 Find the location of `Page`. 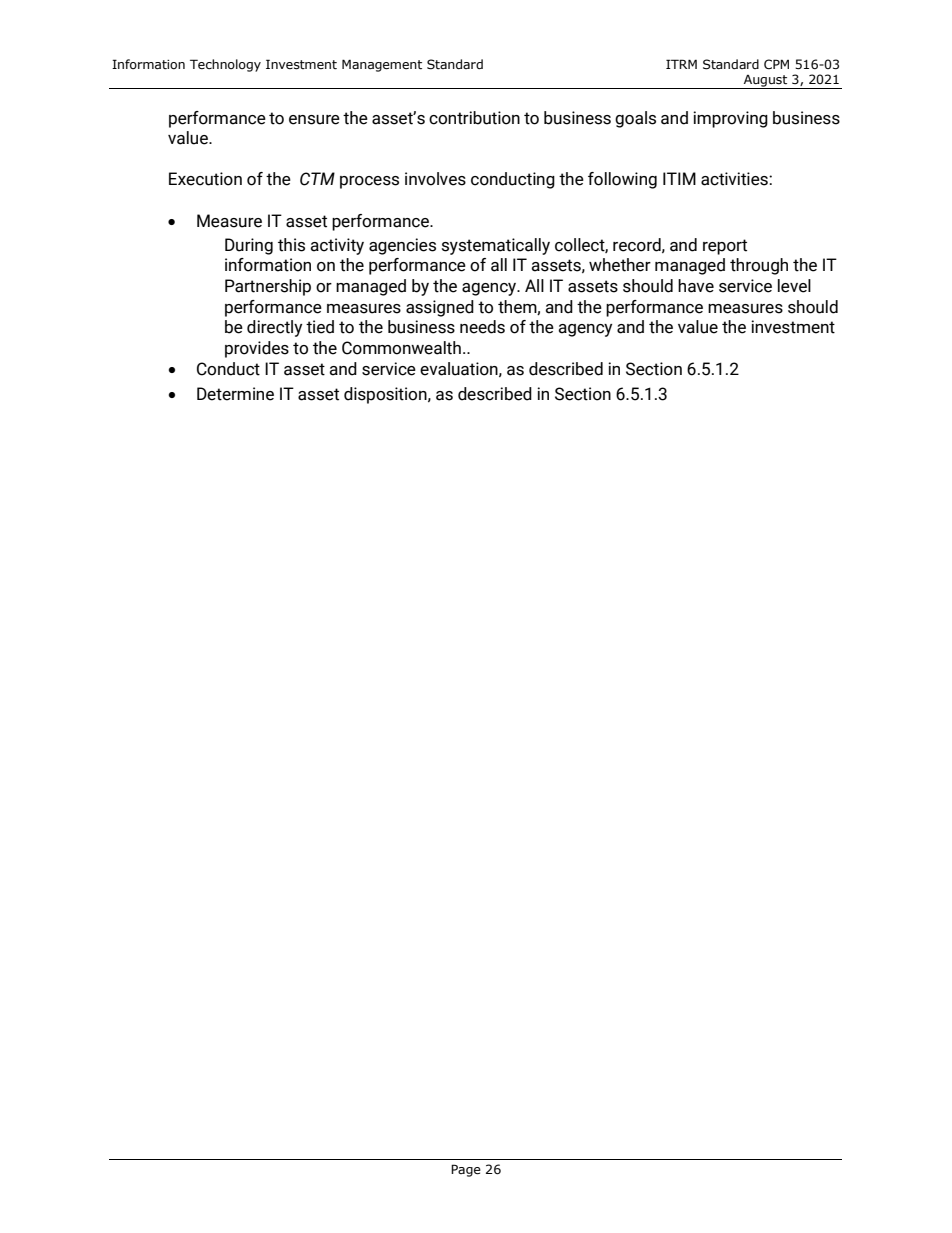

Page is located at coordinates (466, 1170).
